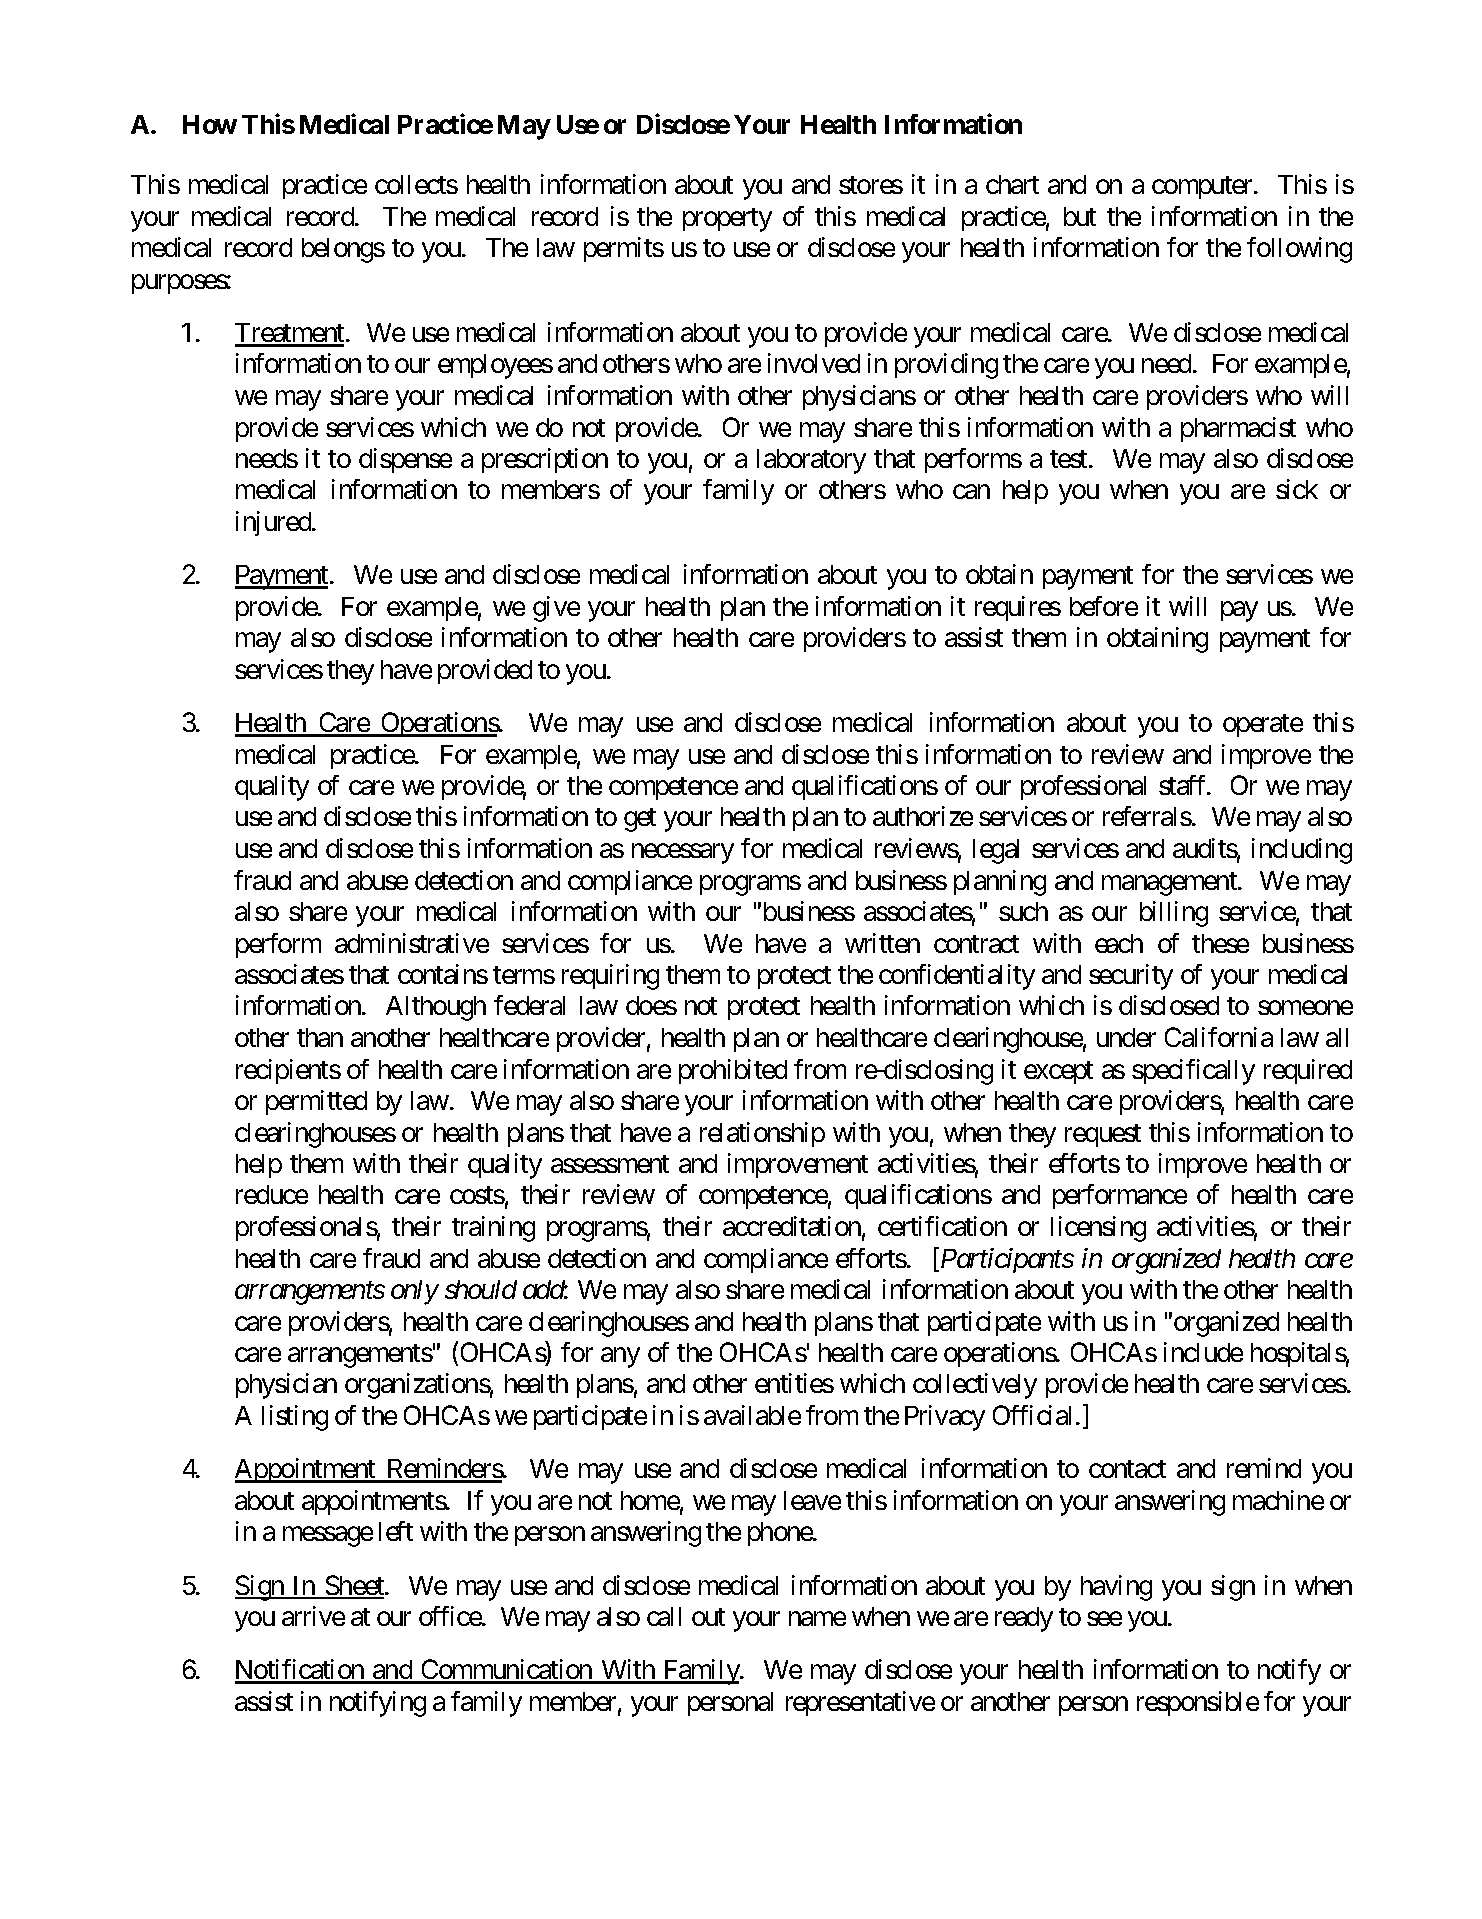  Describe the element at coordinates (1170, 884) in the image. I see `management` at that location.
